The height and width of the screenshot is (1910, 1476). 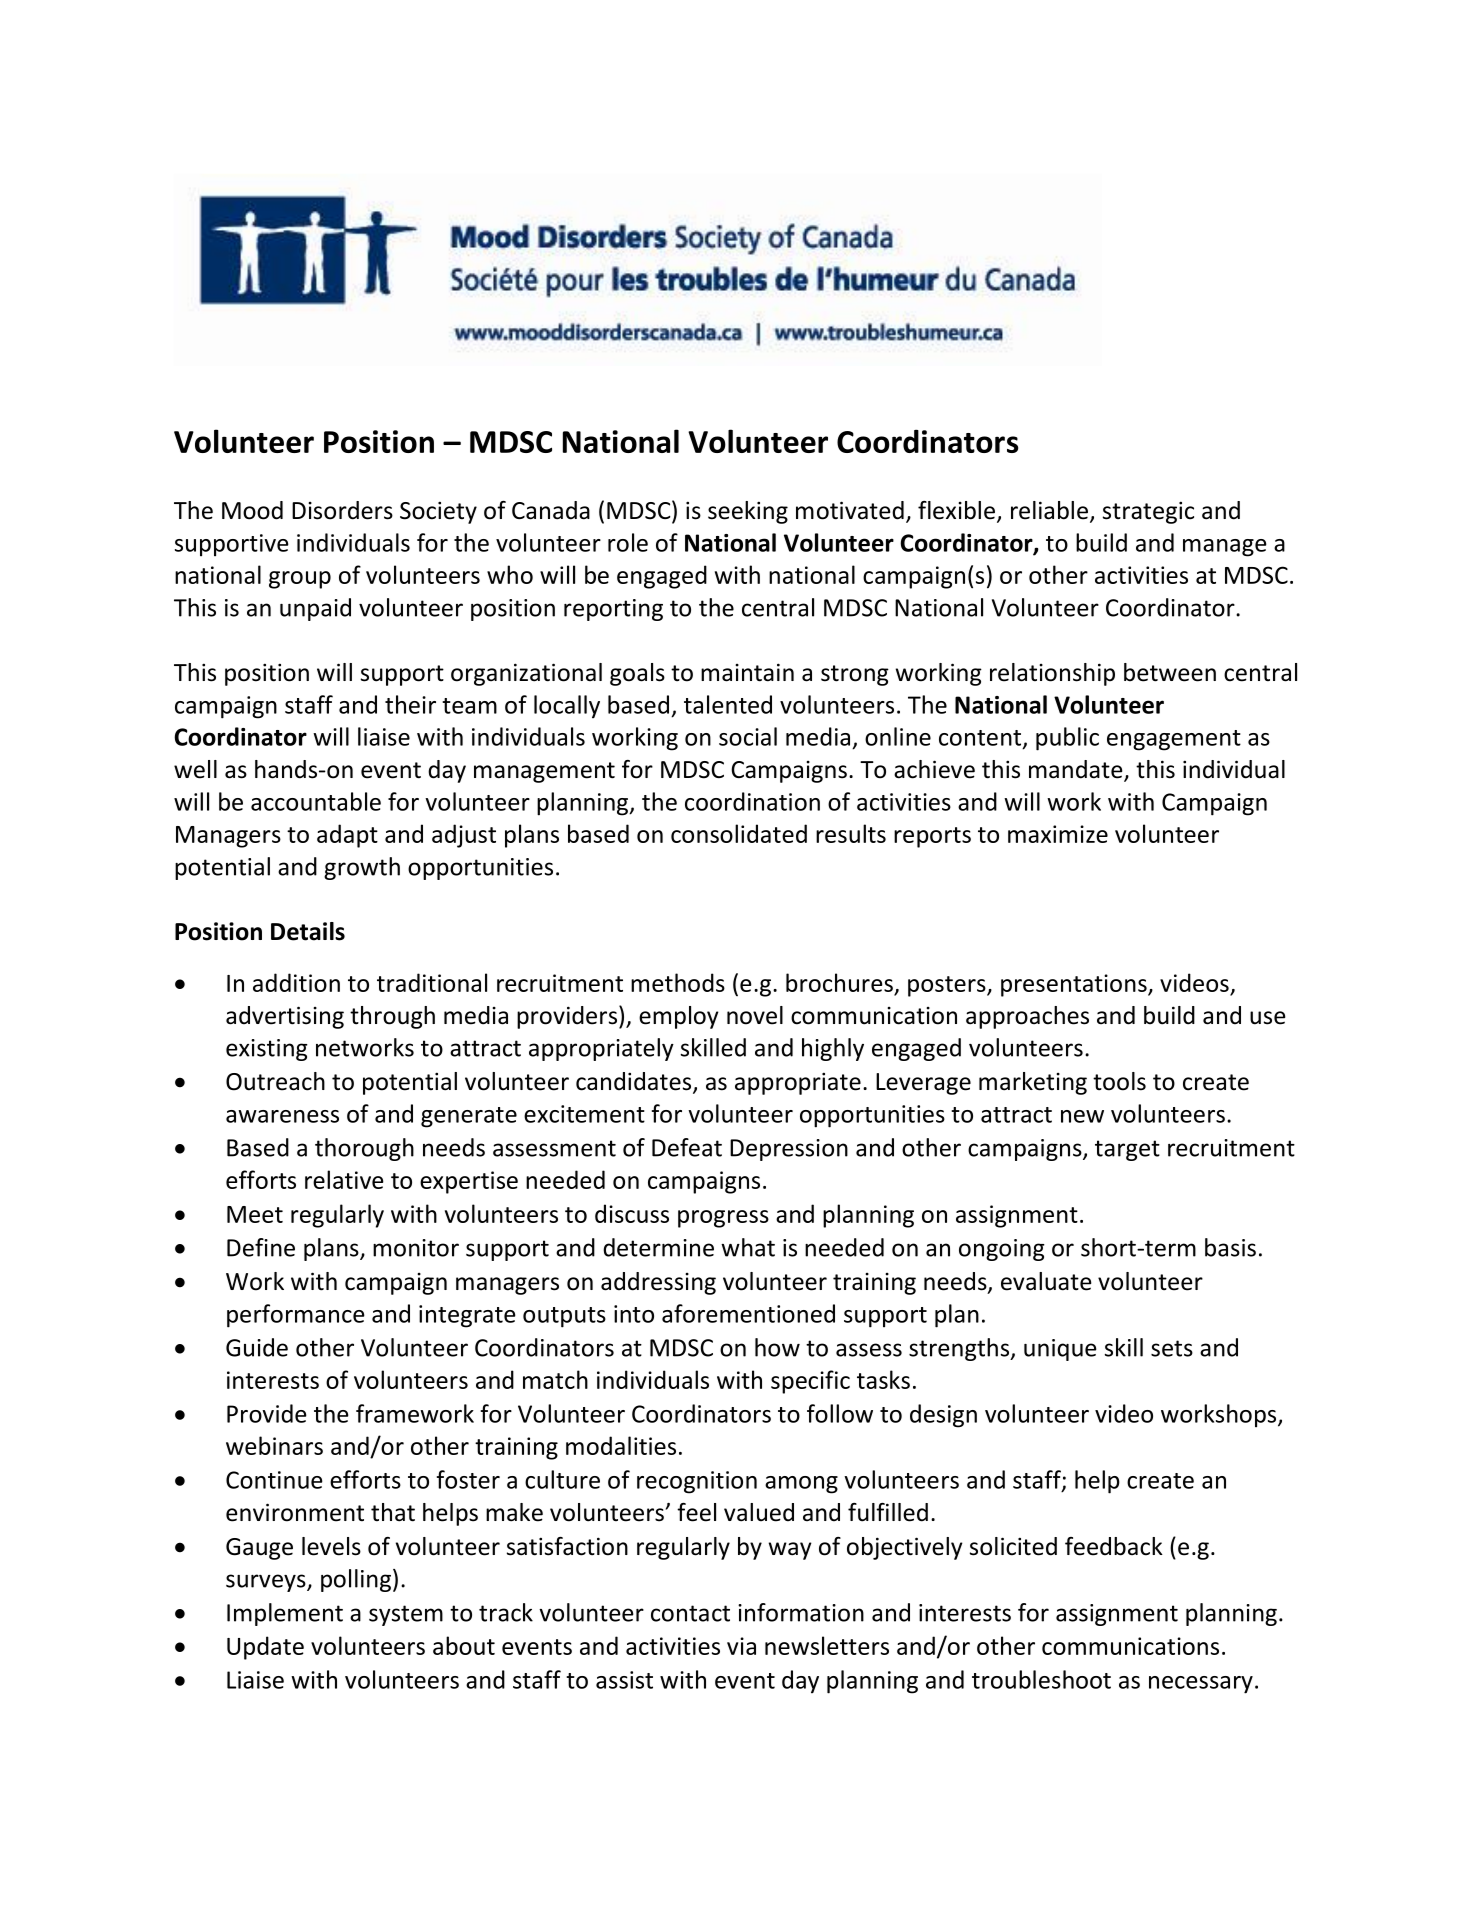 What do you see at coordinates (1172, 1348) in the screenshot?
I see `sets` at bounding box center [1172, 1348].
